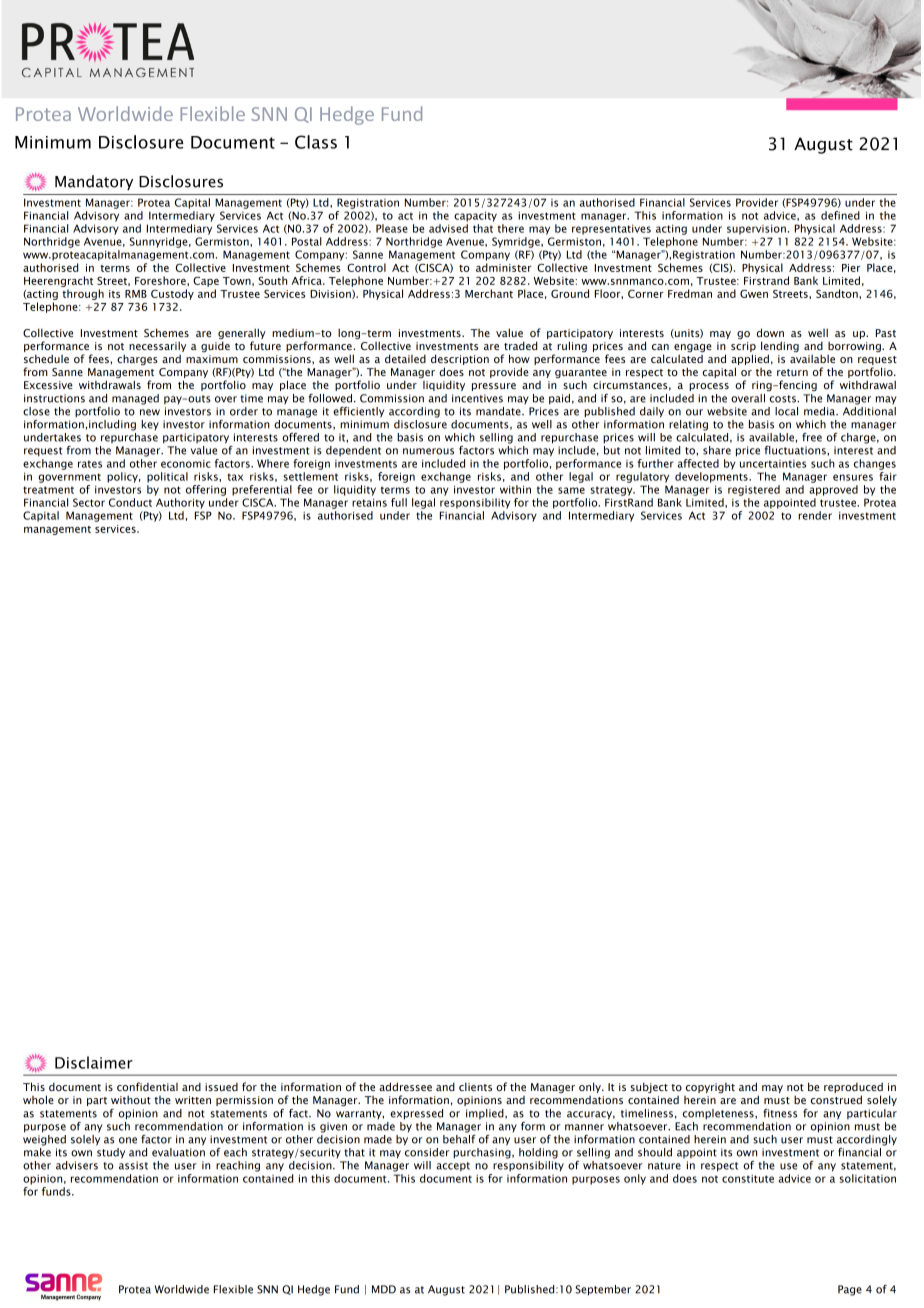  What do you see at coordinates (384, 1289) in the page?
I see `MDD` at bounding box center [384, 1289].
